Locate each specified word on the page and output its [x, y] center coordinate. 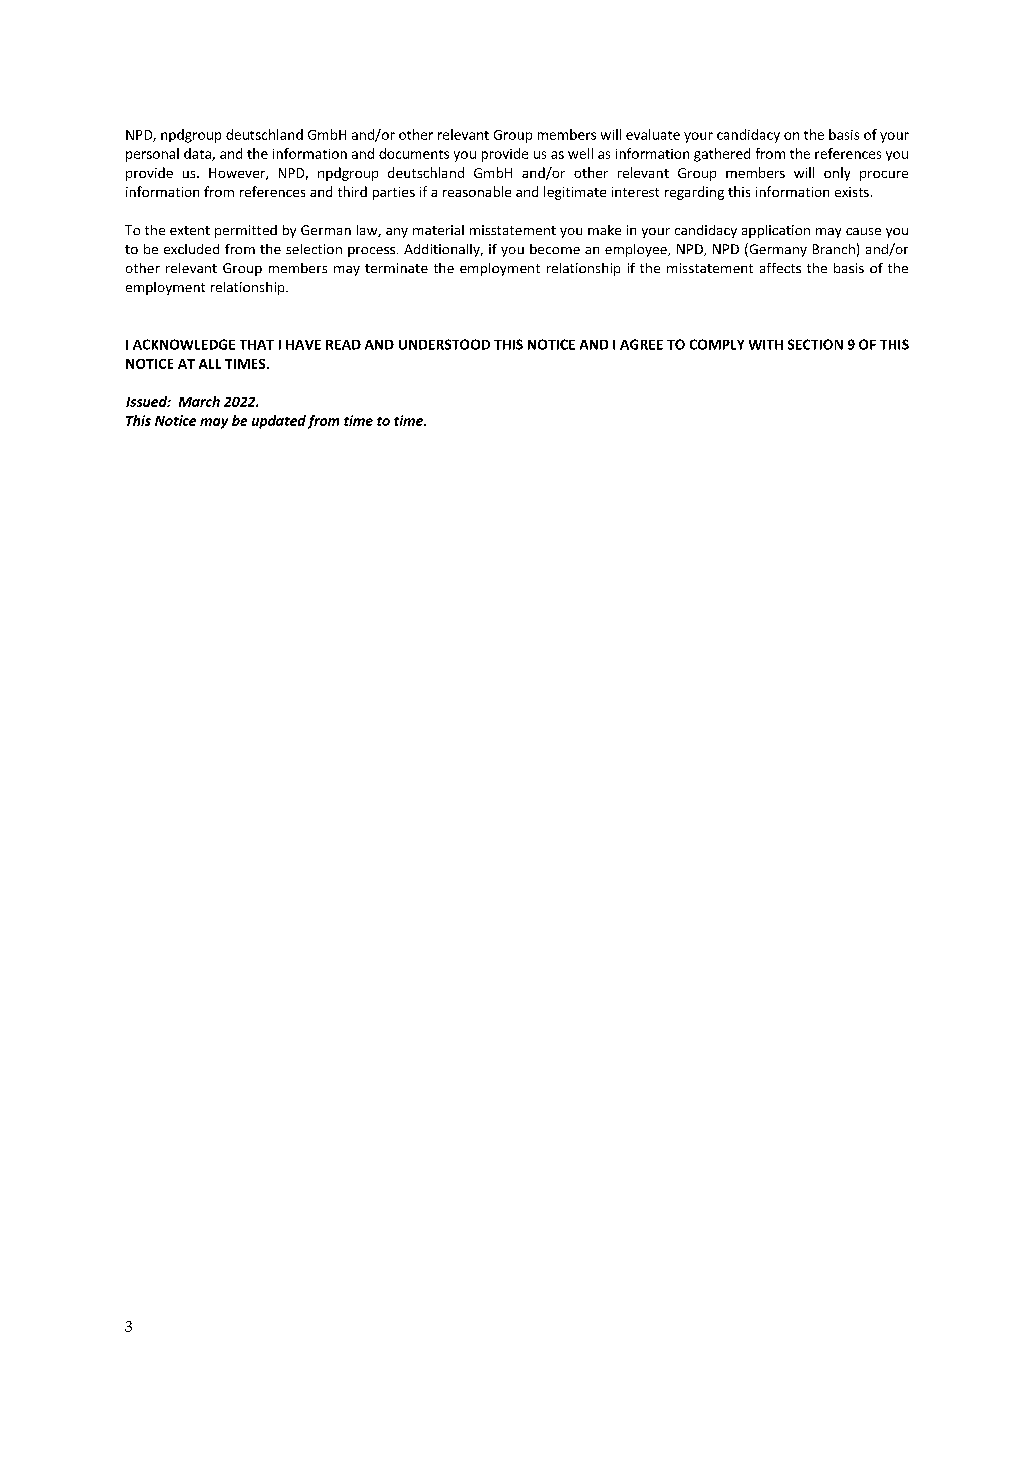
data [198, 154]
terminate [396, 268]
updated [279, 422]
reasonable [477, 191]
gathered [722, 155]
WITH [766, 345]
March [199, 401]
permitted [246, 231]
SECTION [815, 344]
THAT [257, 345]
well [580, 153]
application [776, 231]
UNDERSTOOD [444, 344]
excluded [191, 249]
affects [780, 268]
